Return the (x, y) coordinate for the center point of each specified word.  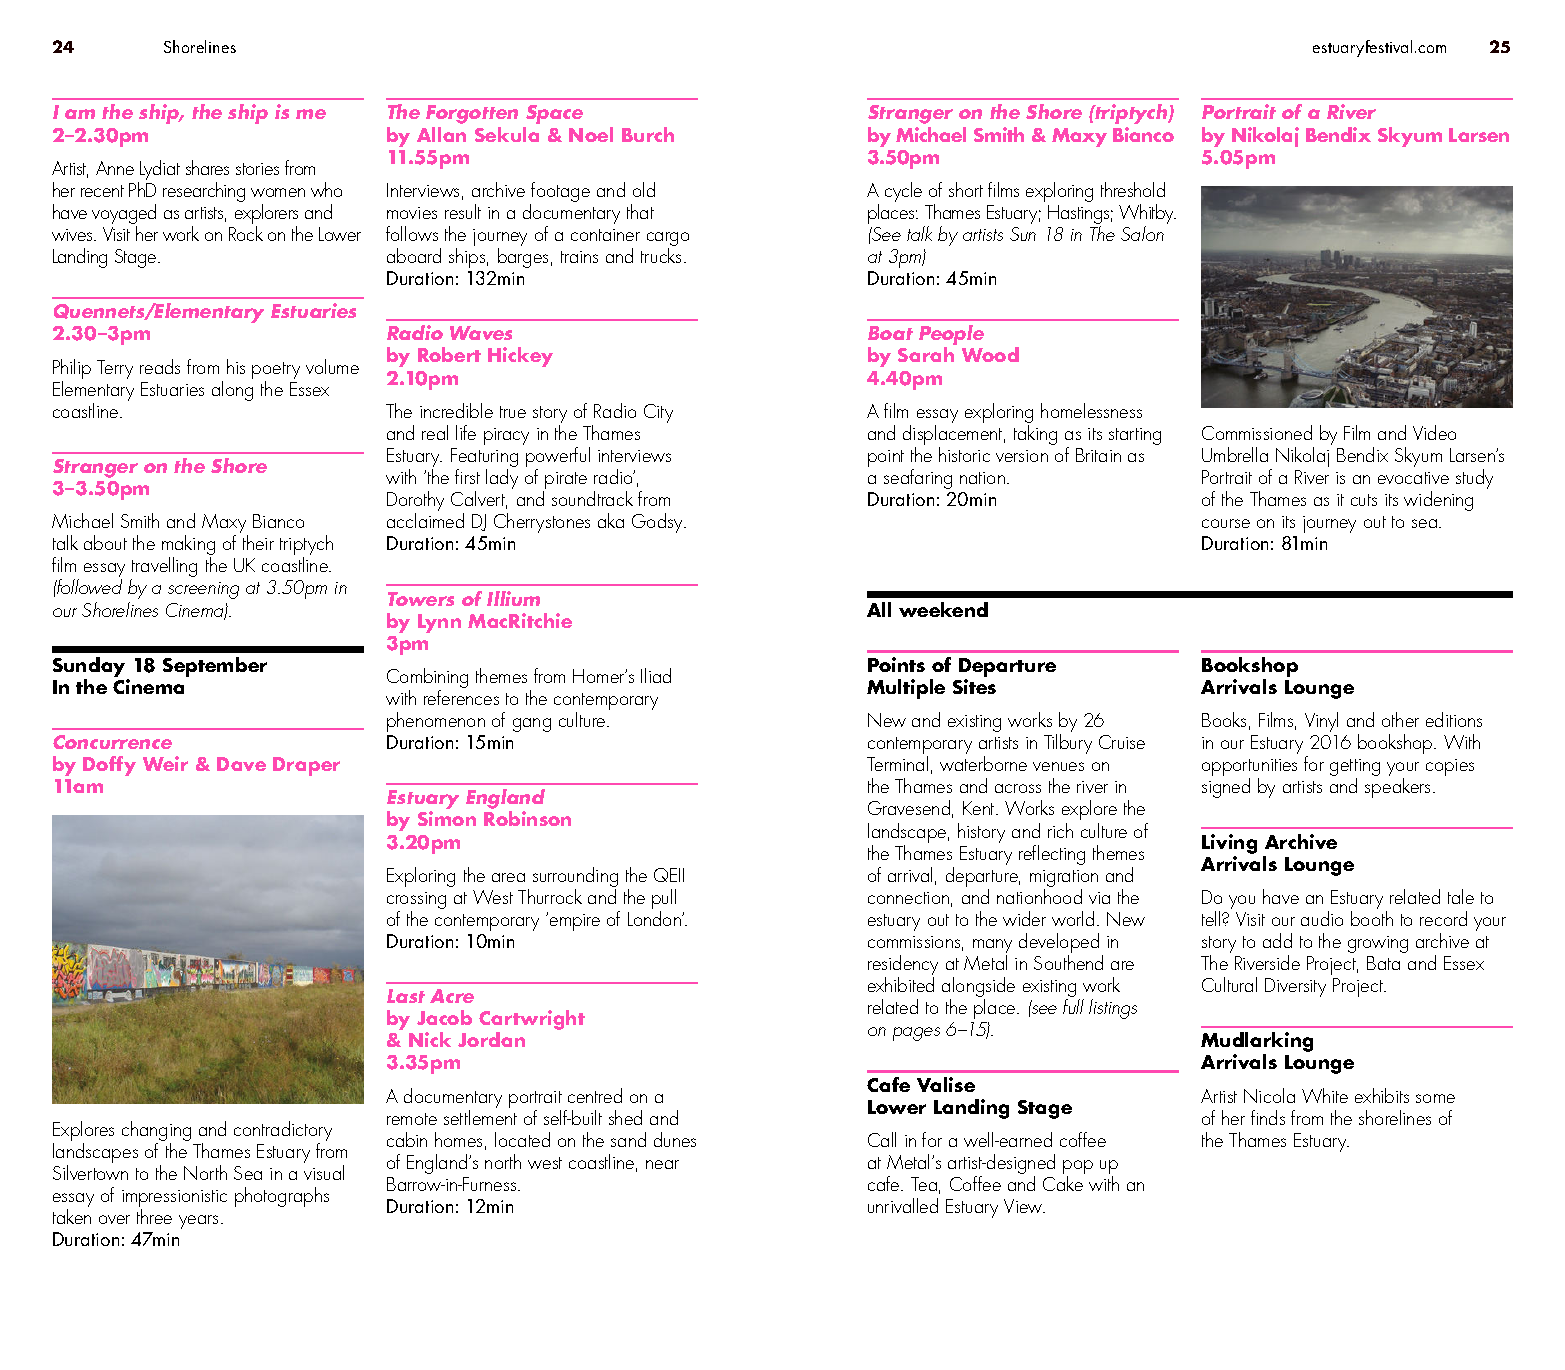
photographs (282, 1197)
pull (664, 900)
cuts (1364, 500)
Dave (241, 764)
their (258, 542)
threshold (1133, 189)
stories (257, 169)
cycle (903, 192)
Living (1229, 844)
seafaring (918, 479)
